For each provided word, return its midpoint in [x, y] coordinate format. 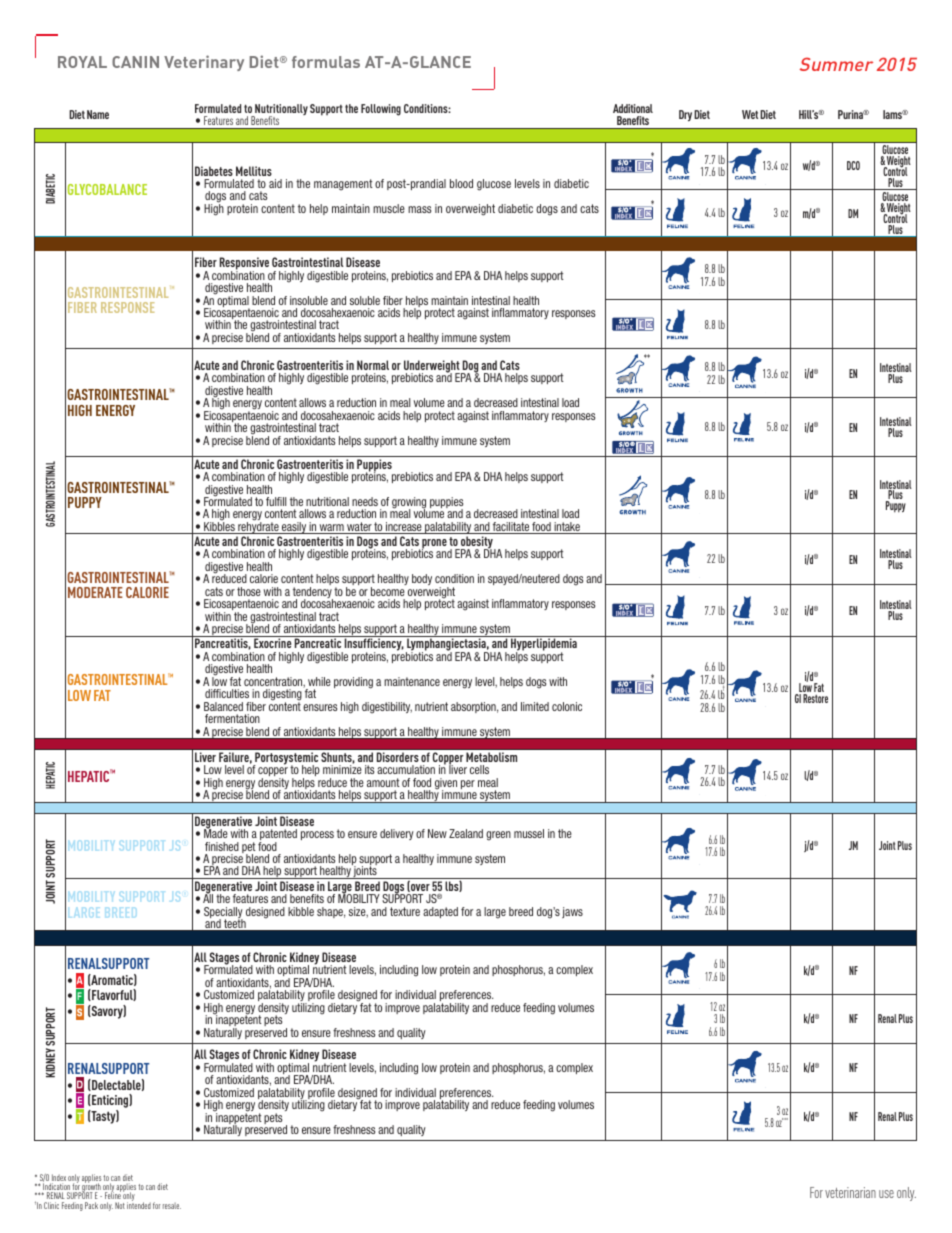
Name [98, 114]
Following [381, 110]
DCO [853, 165]
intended [139, 1204]
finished [222, 846]
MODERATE [95, 592]
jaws [572, 912]
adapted [440, 912]
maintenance [412, 681]
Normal [373, 365]
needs [365, 501]
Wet [750, 114]
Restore [815, 698]
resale [172, 1206]
